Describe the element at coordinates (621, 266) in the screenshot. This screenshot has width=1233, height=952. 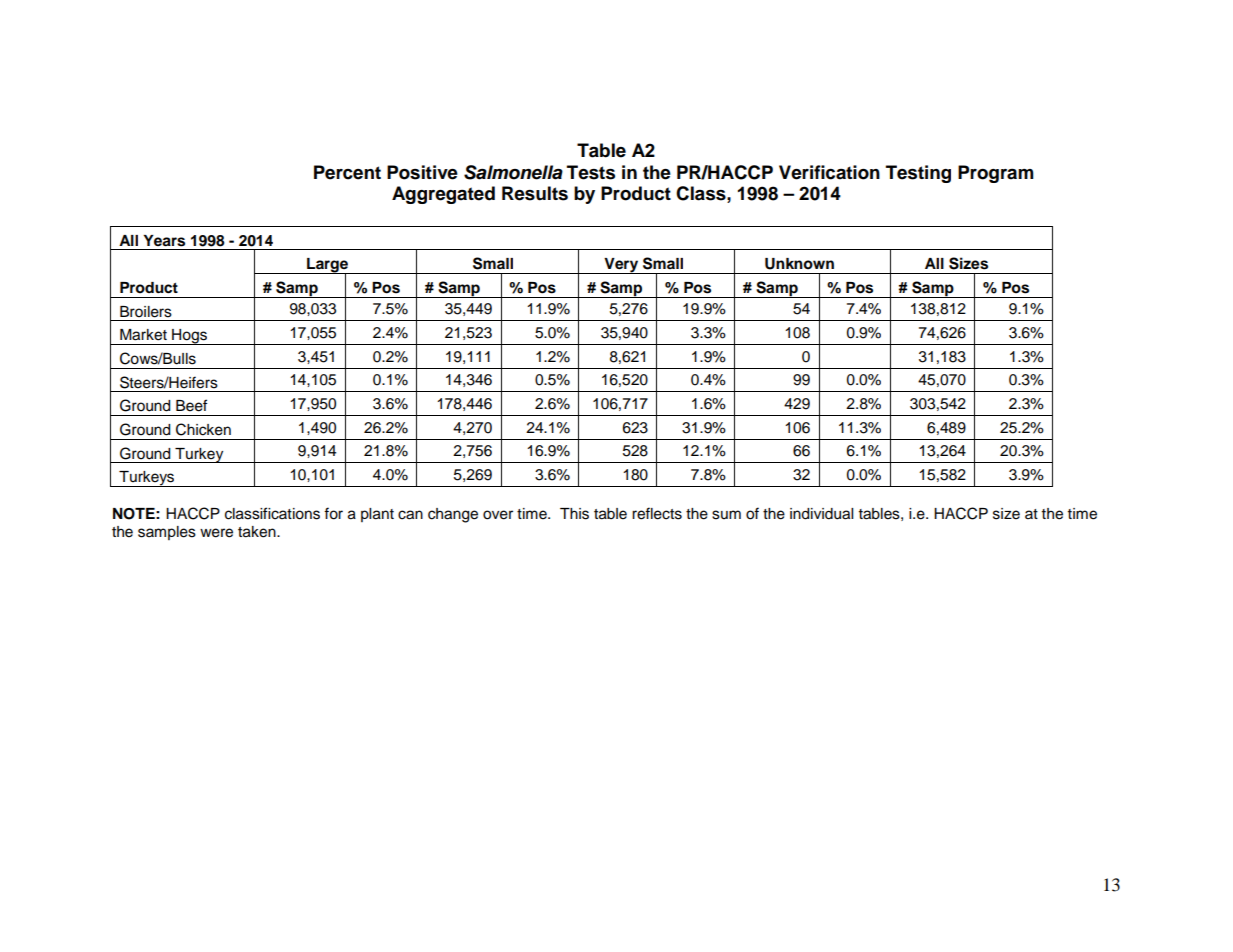
I see `Very` at that location.
